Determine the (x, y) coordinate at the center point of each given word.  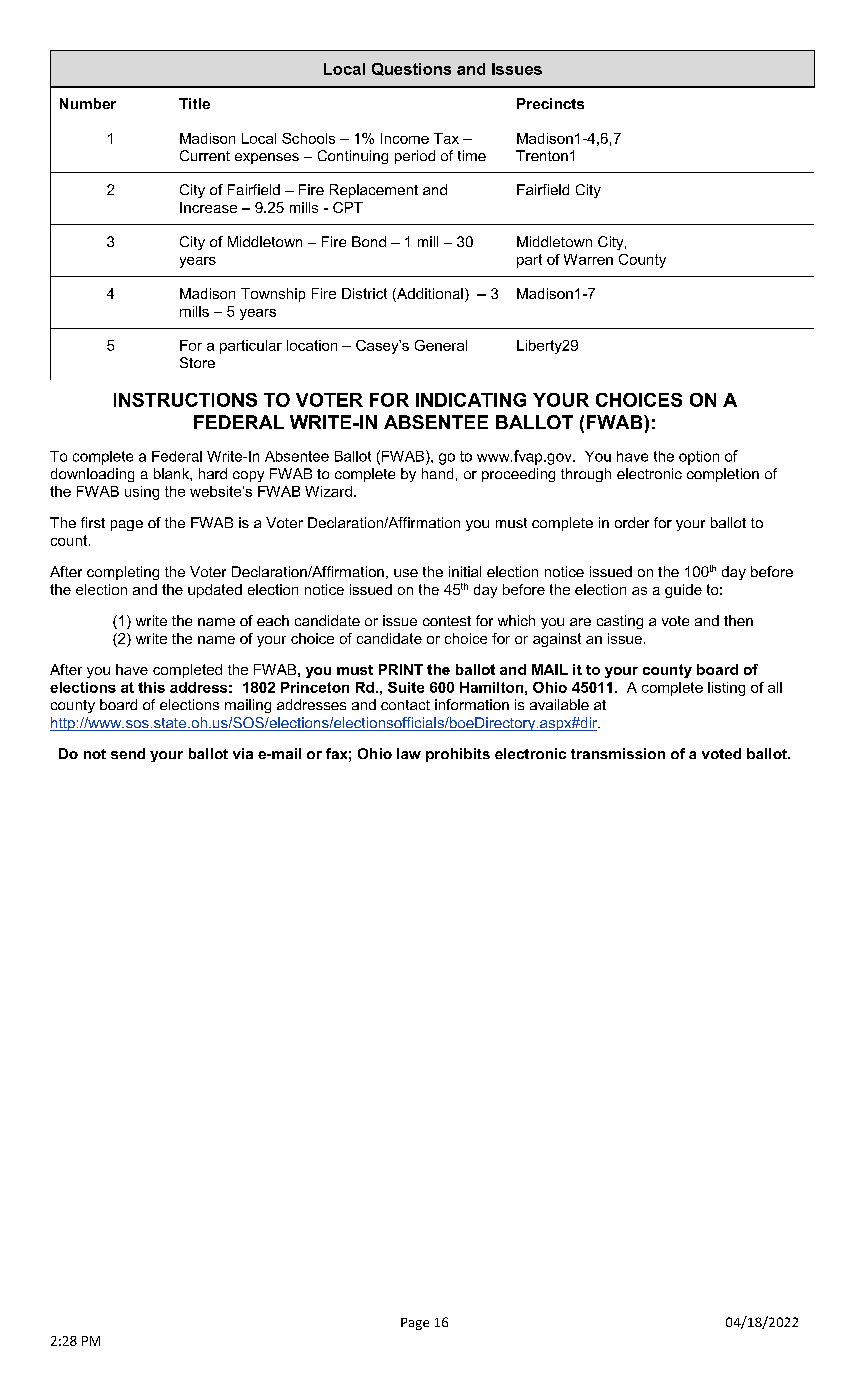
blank (172, 473)
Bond (369, 241)
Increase (208, 207)
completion (723, 475)
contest (447, 621)
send (128, 753)
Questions (411, 69)
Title (194, 103)
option (699, 458)
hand (437, 473)
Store (197, 362)
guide (683, 591)
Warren (588, 259)
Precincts (550, 103)
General (441, 345)
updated (215, 591)
